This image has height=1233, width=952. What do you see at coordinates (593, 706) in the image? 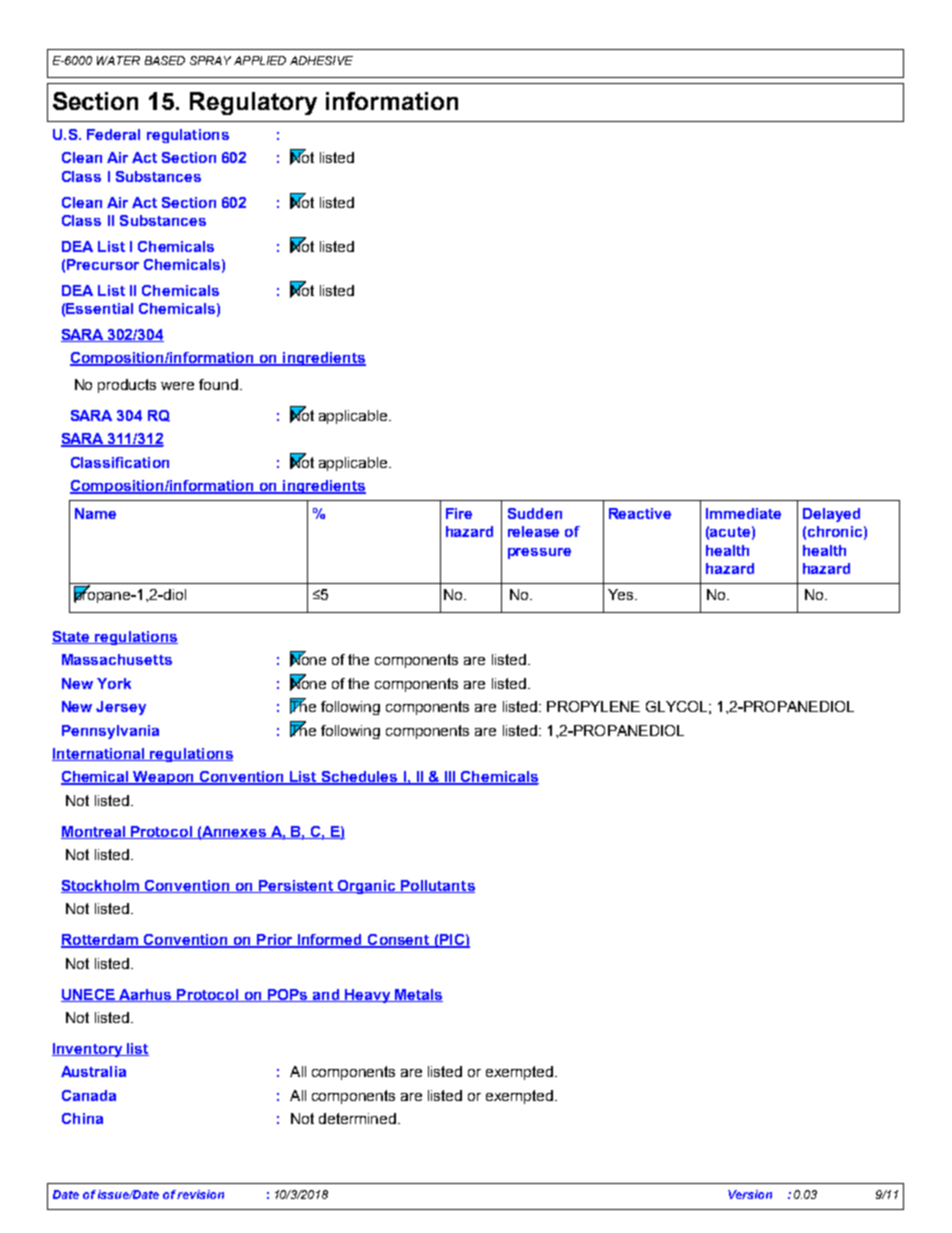
I see `PROPYLENE` at bounding box center [593, 706].
